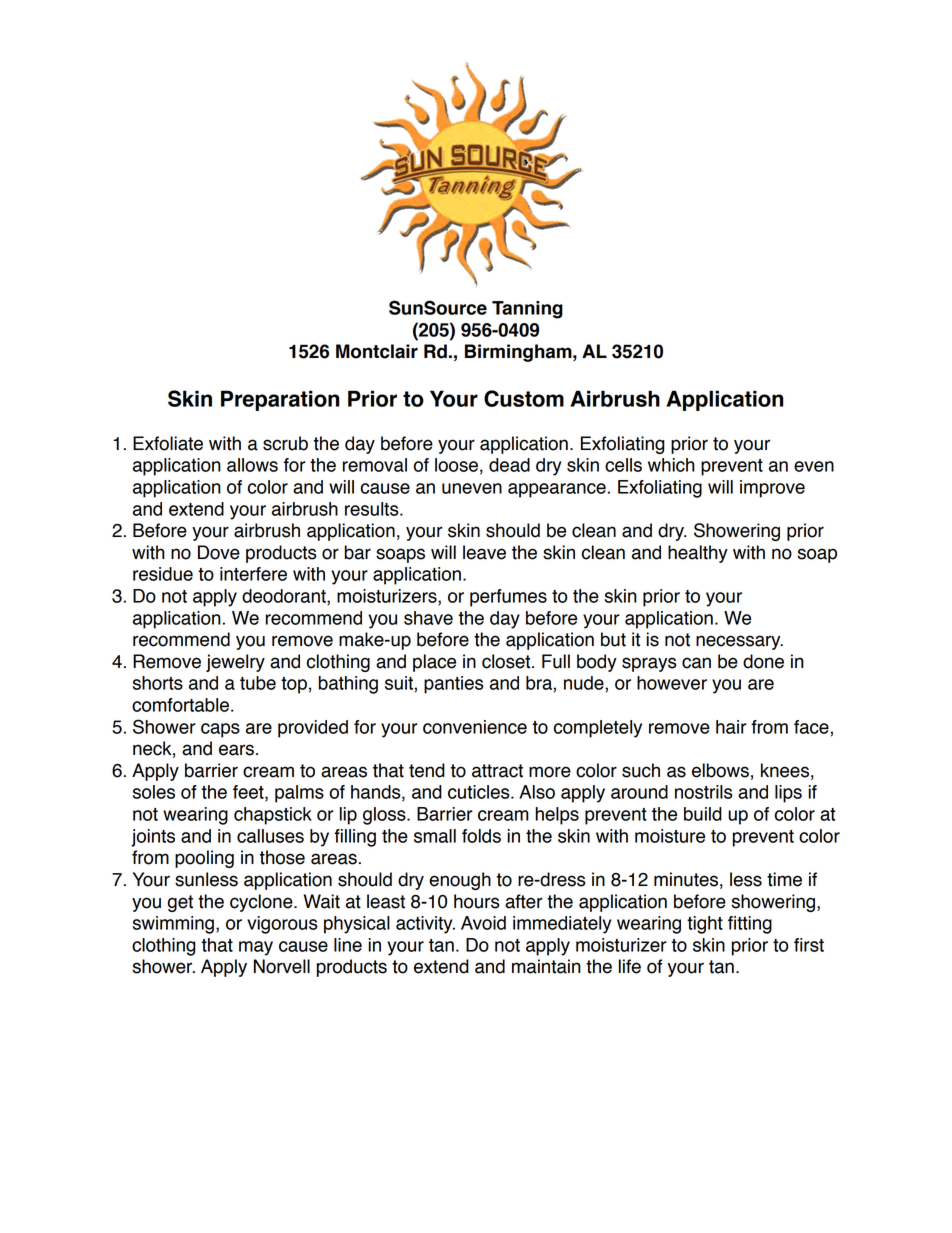  I want to click on Tanning, so click(527, 310).
